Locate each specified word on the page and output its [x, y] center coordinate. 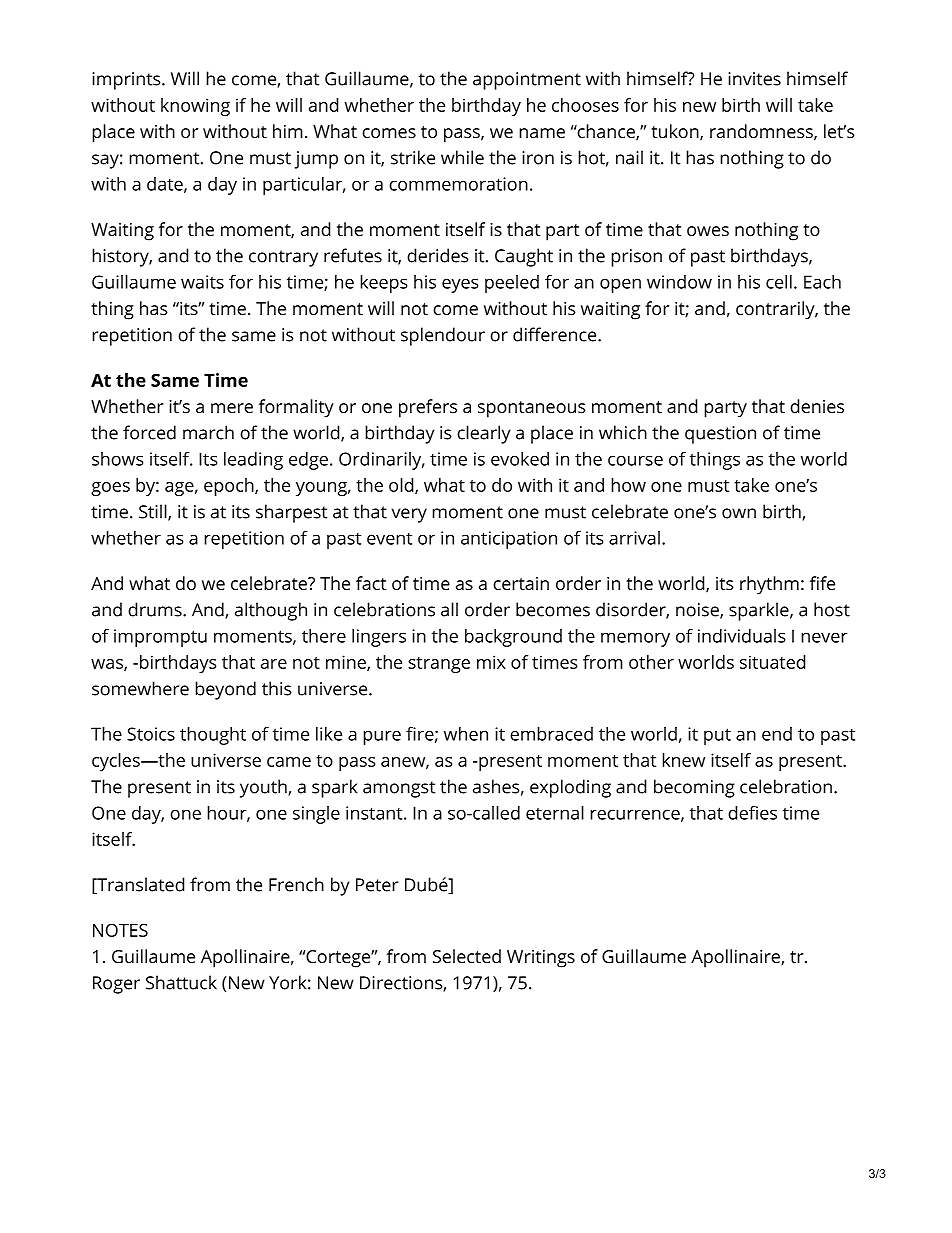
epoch [230, 487]
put [717, 736]
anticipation [509, 540]
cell [779, 282]
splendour [443, 336]
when [466, 734]
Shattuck [181, 982]
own [739, 513]
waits [202, 282]
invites [754, 79]
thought [213, 736]
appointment [527, 81]
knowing [195, 107]
